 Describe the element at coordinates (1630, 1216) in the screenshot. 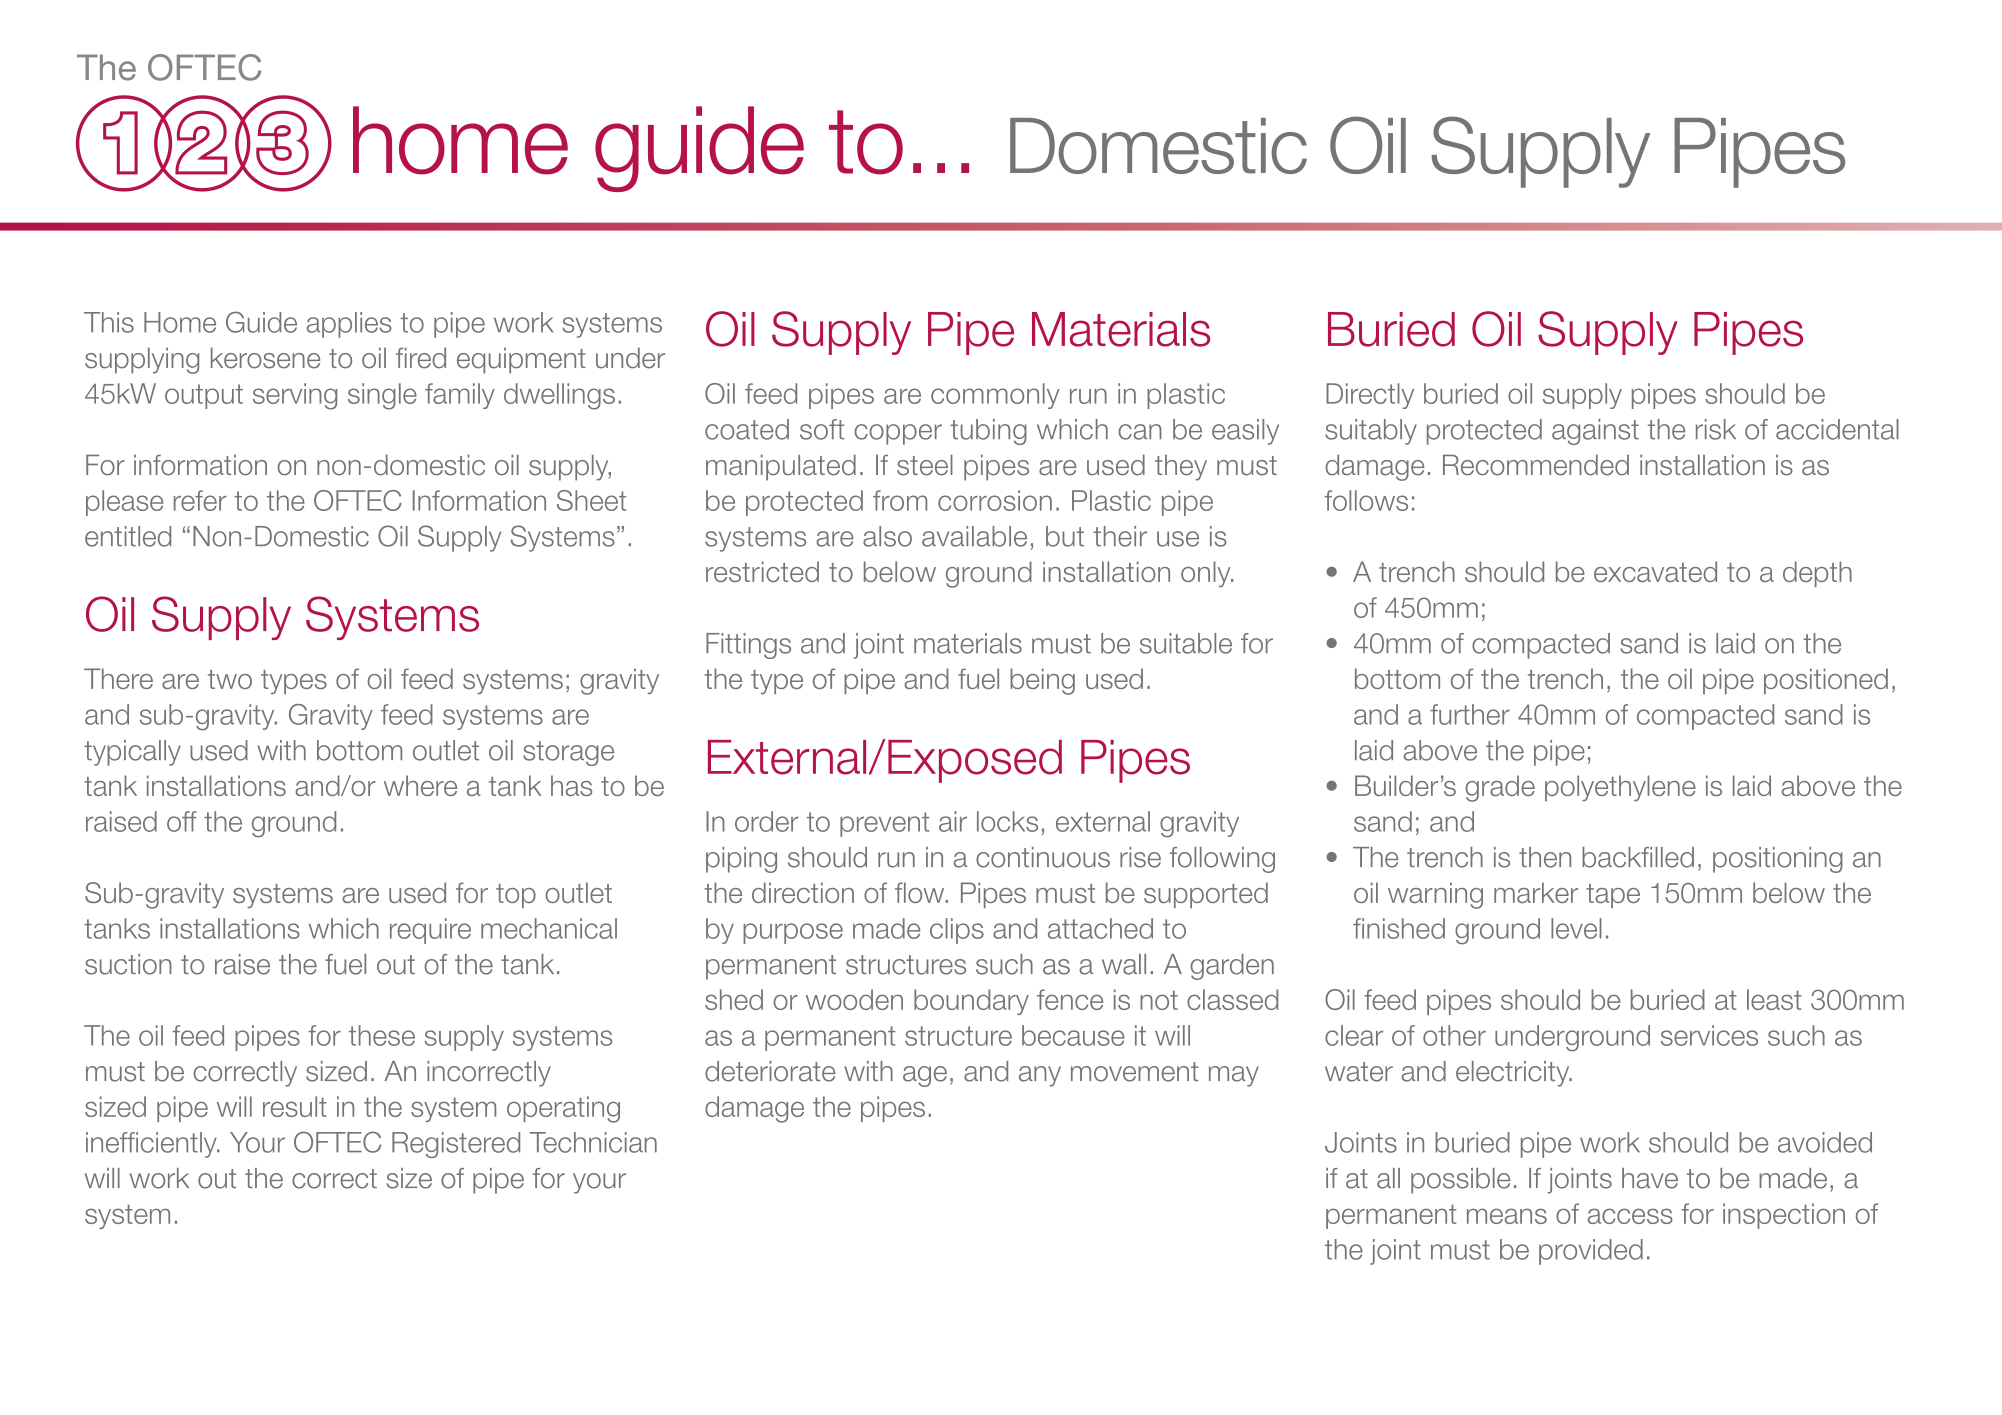

I see `access` at that location.
